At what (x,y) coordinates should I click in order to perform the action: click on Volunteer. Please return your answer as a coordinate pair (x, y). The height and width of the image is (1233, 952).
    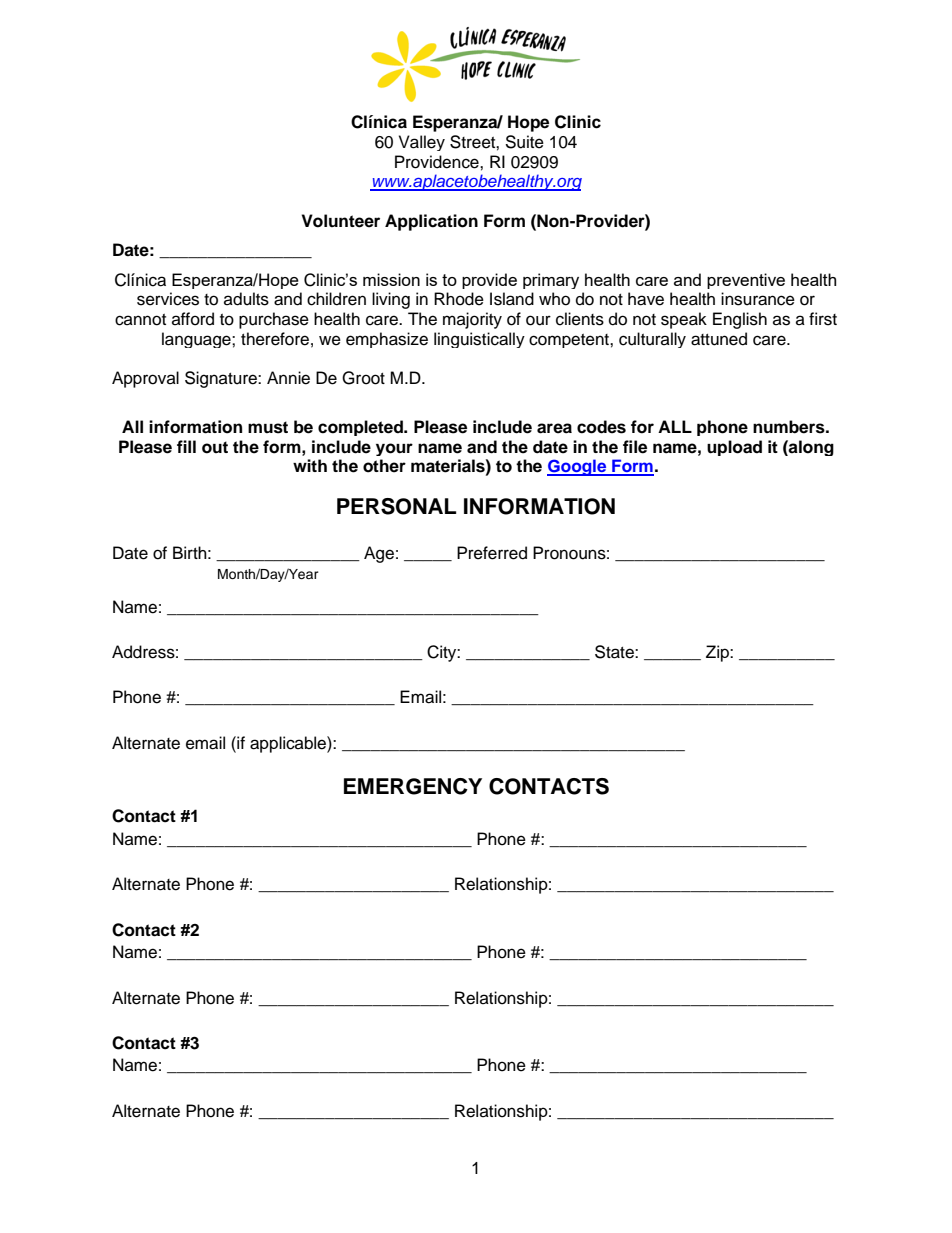
    Looking at the image, I should click on (341, 221).
